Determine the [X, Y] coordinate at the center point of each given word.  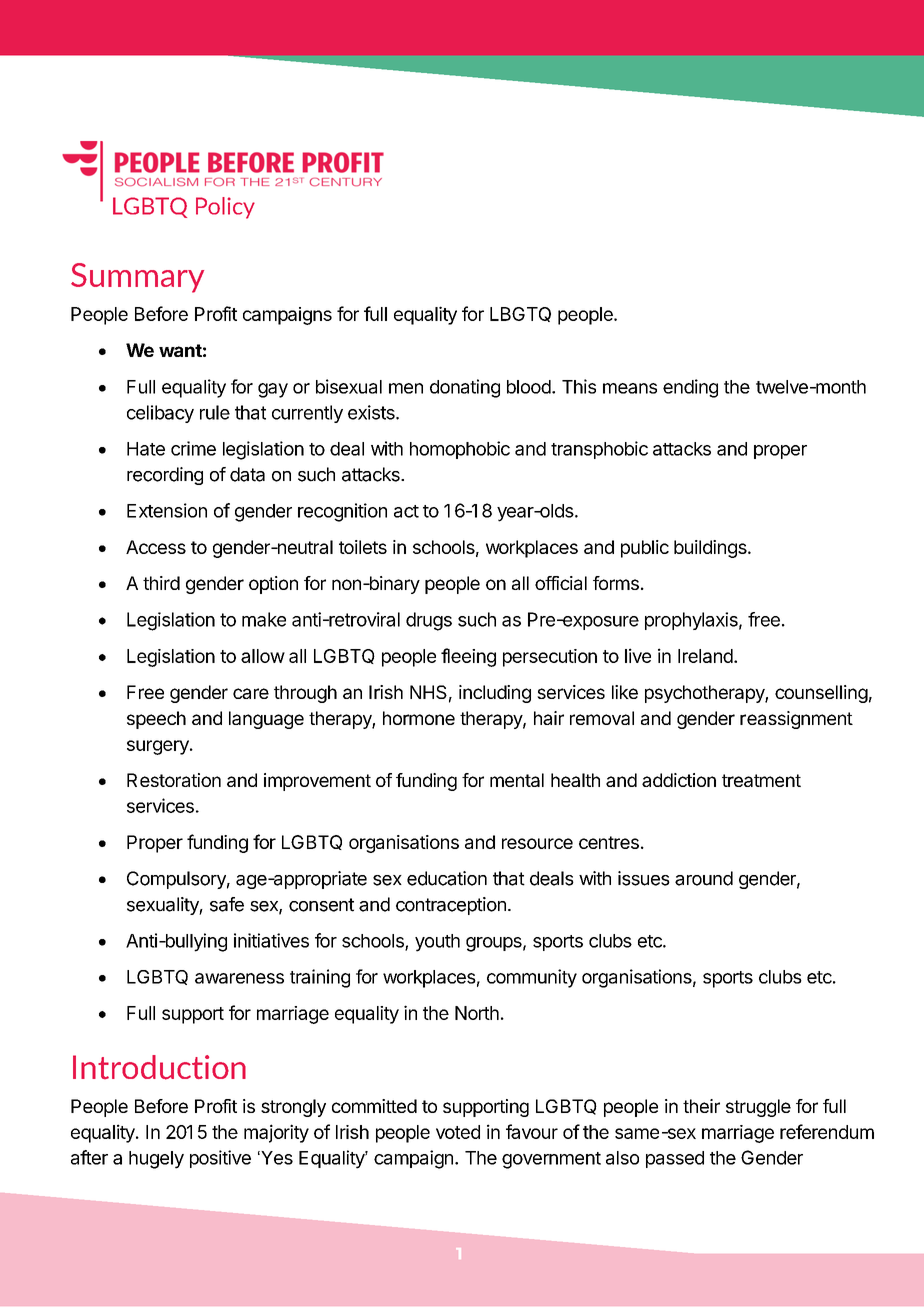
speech [156, 720]
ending [690, 388]
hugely [156, 1160]
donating [465, 388]
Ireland [705, 656]
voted [458, 1132]
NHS [428, 692]
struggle [758, 1108]
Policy [225, 208]
